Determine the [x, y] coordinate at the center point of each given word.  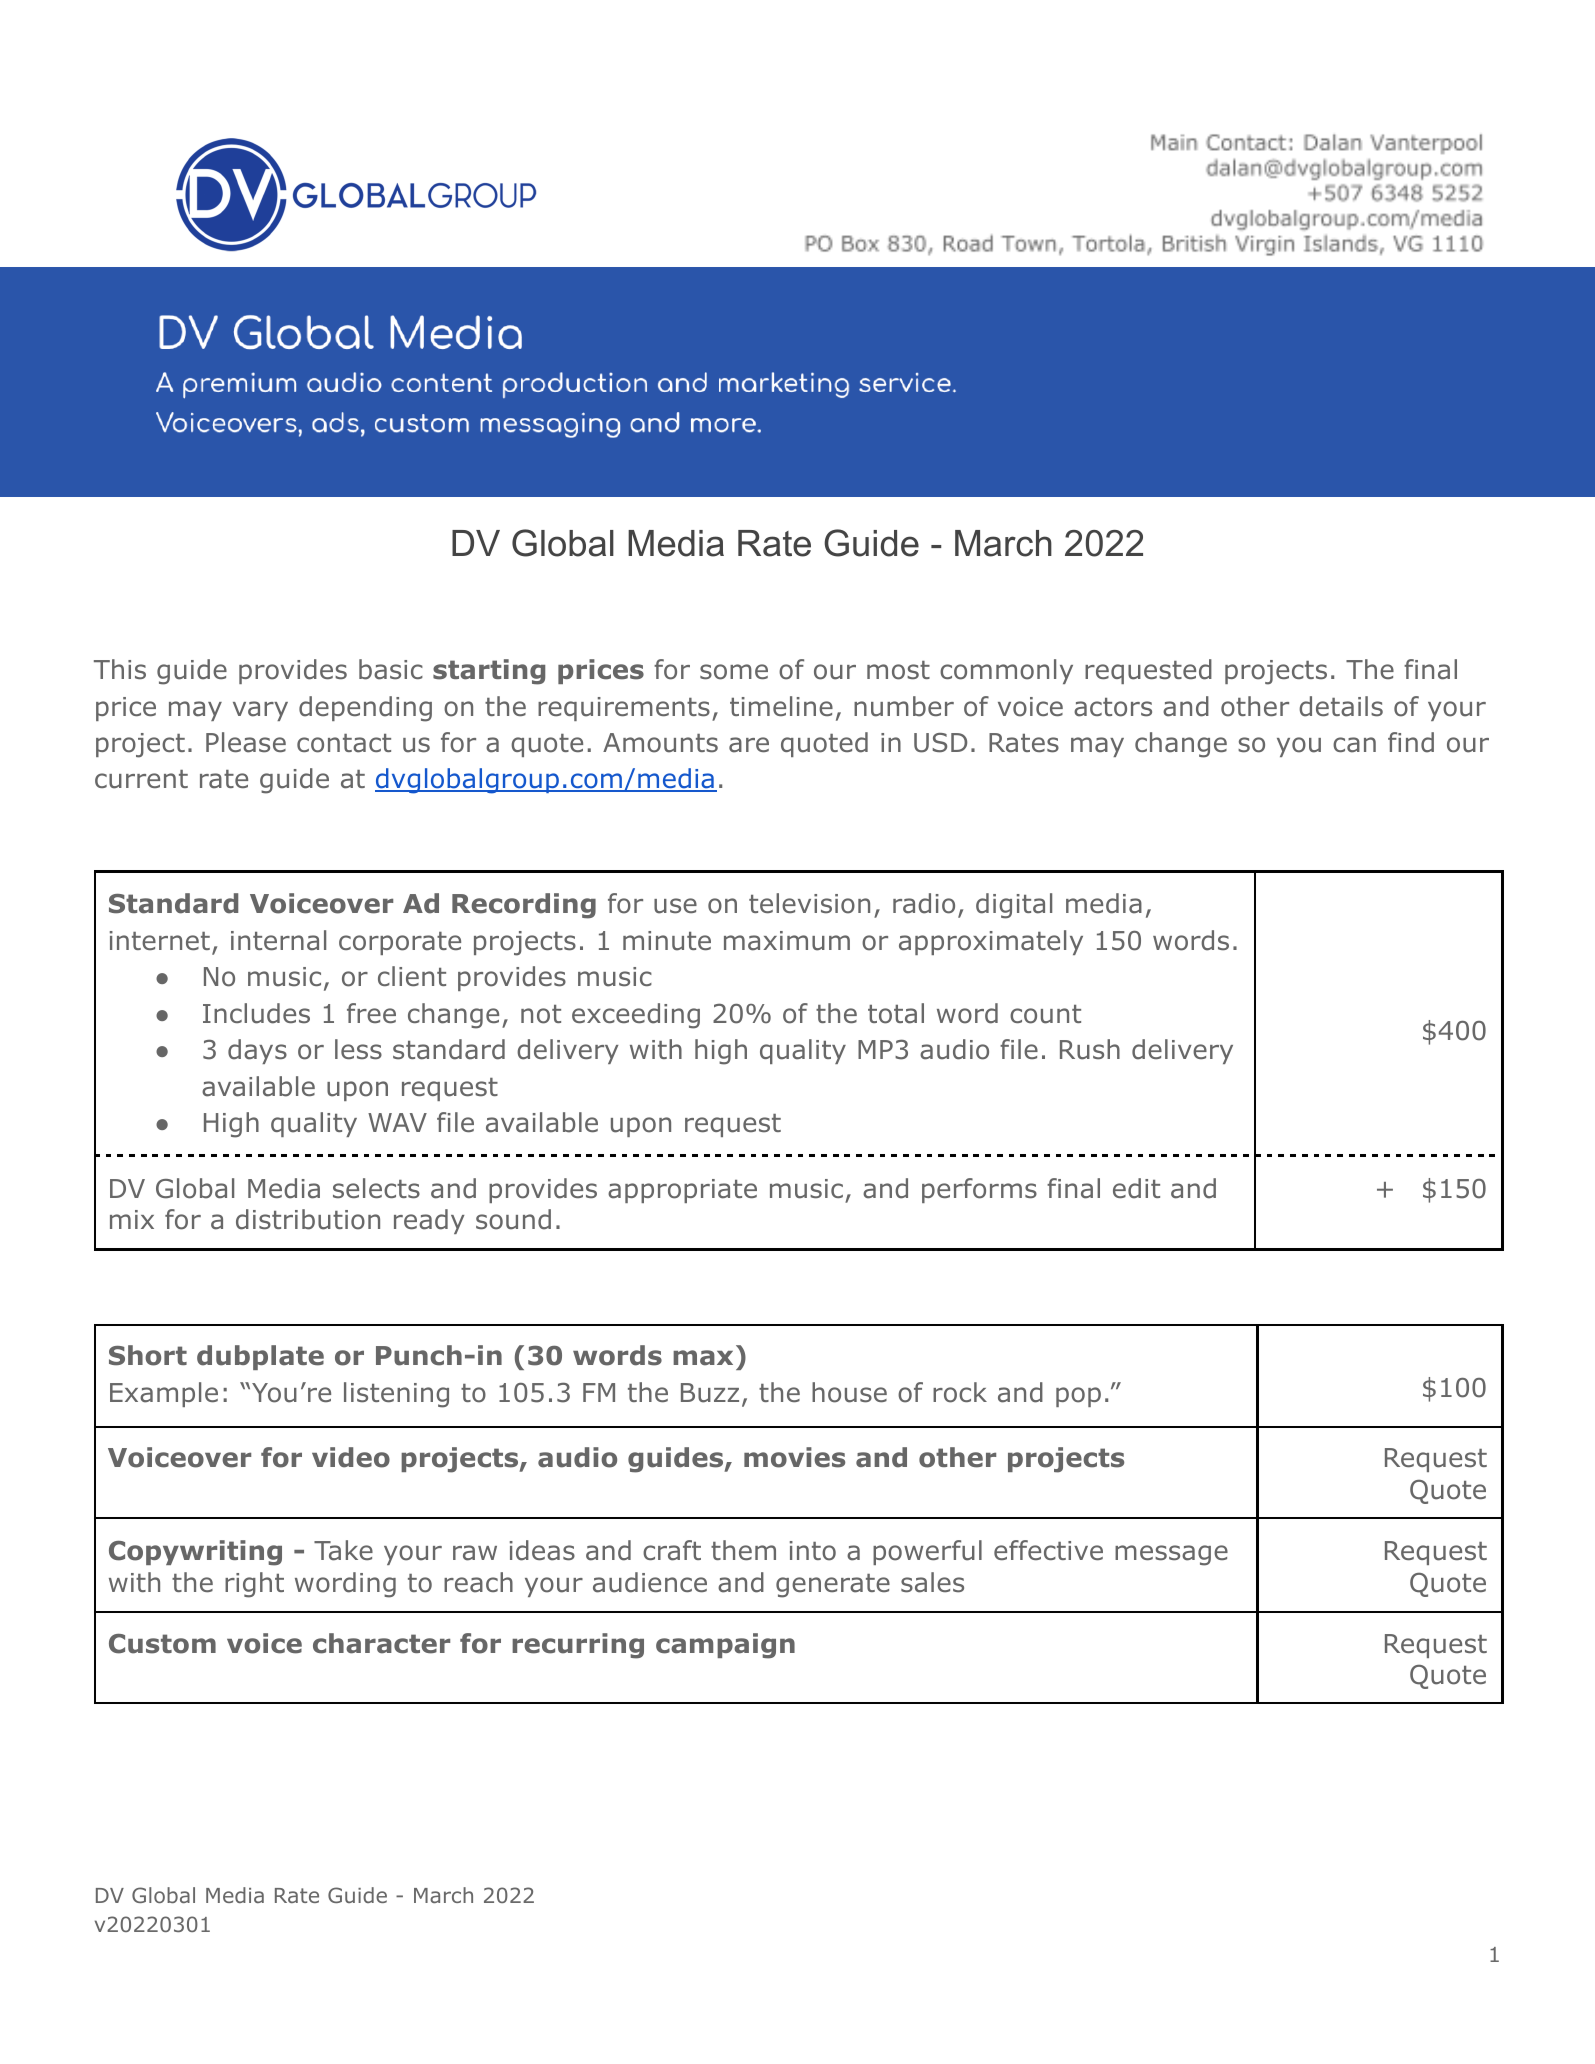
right [254, 1585]
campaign [725, 1646]
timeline [781, 706]
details [1341, 706]
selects [376, 1188]
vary [260, 711]
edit [1136, 1188]
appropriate [682, 1191]
